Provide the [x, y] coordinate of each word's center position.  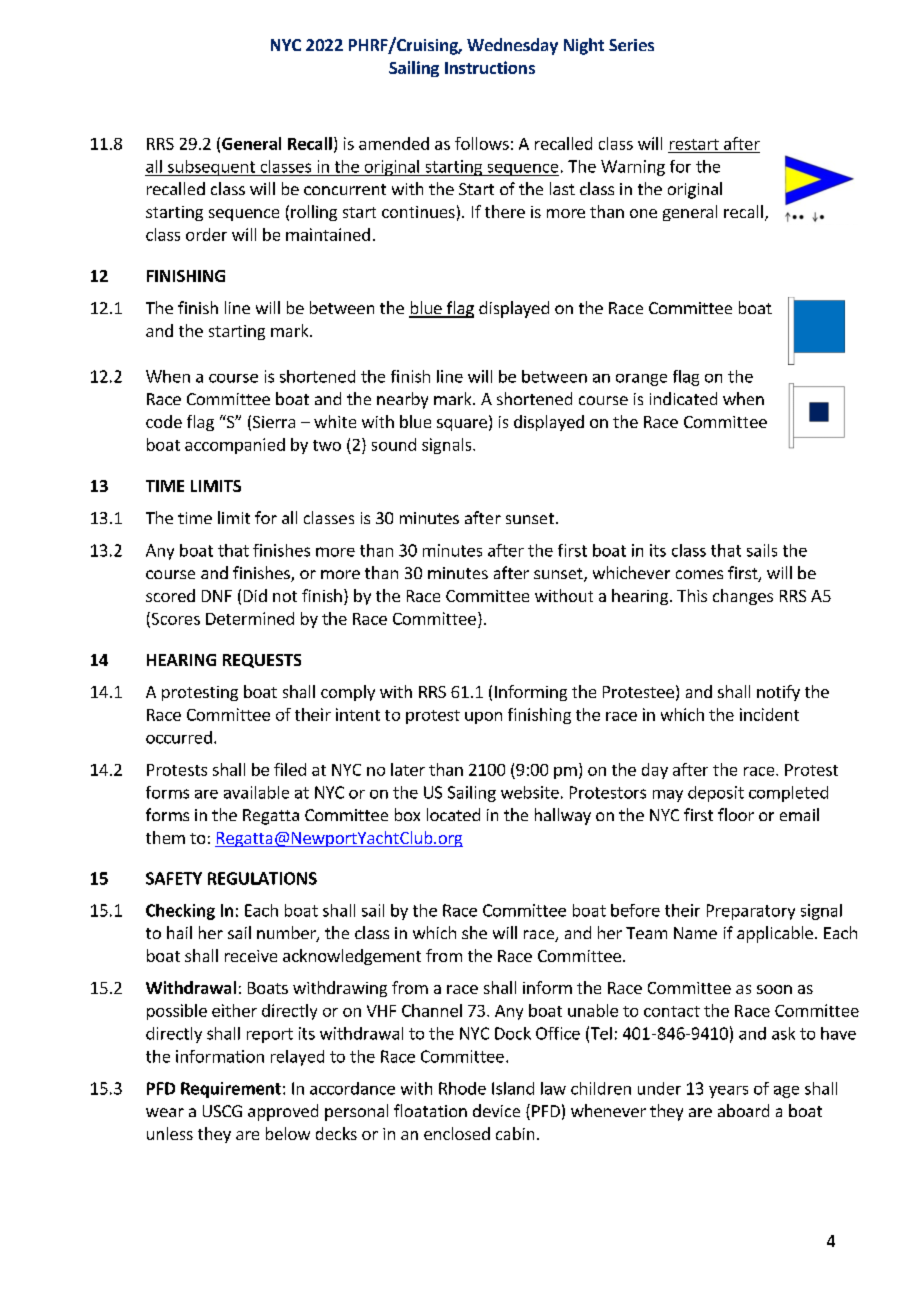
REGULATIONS [262, 878]
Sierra [274, 422]
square [462, 425]
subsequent [211, 168]
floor [736, 814]
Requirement [231, 1090]
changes [743, 597]
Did [255, 595]
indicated [683, 398]
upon [483, 718]
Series [631, 45]
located [453, 814]
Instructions [490, 67]
